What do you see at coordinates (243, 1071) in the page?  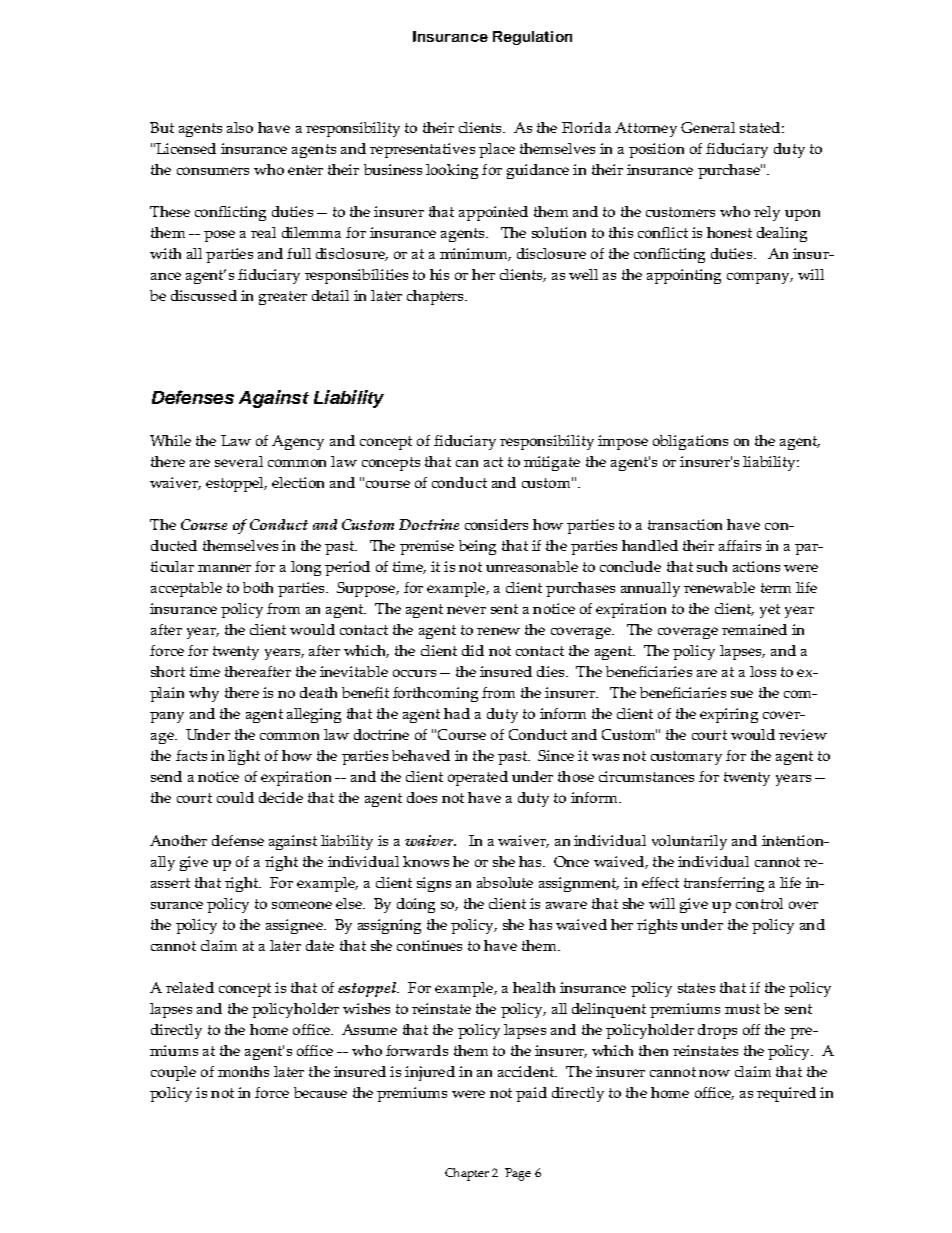 I see `months` at bounding box center [243, 1071].
